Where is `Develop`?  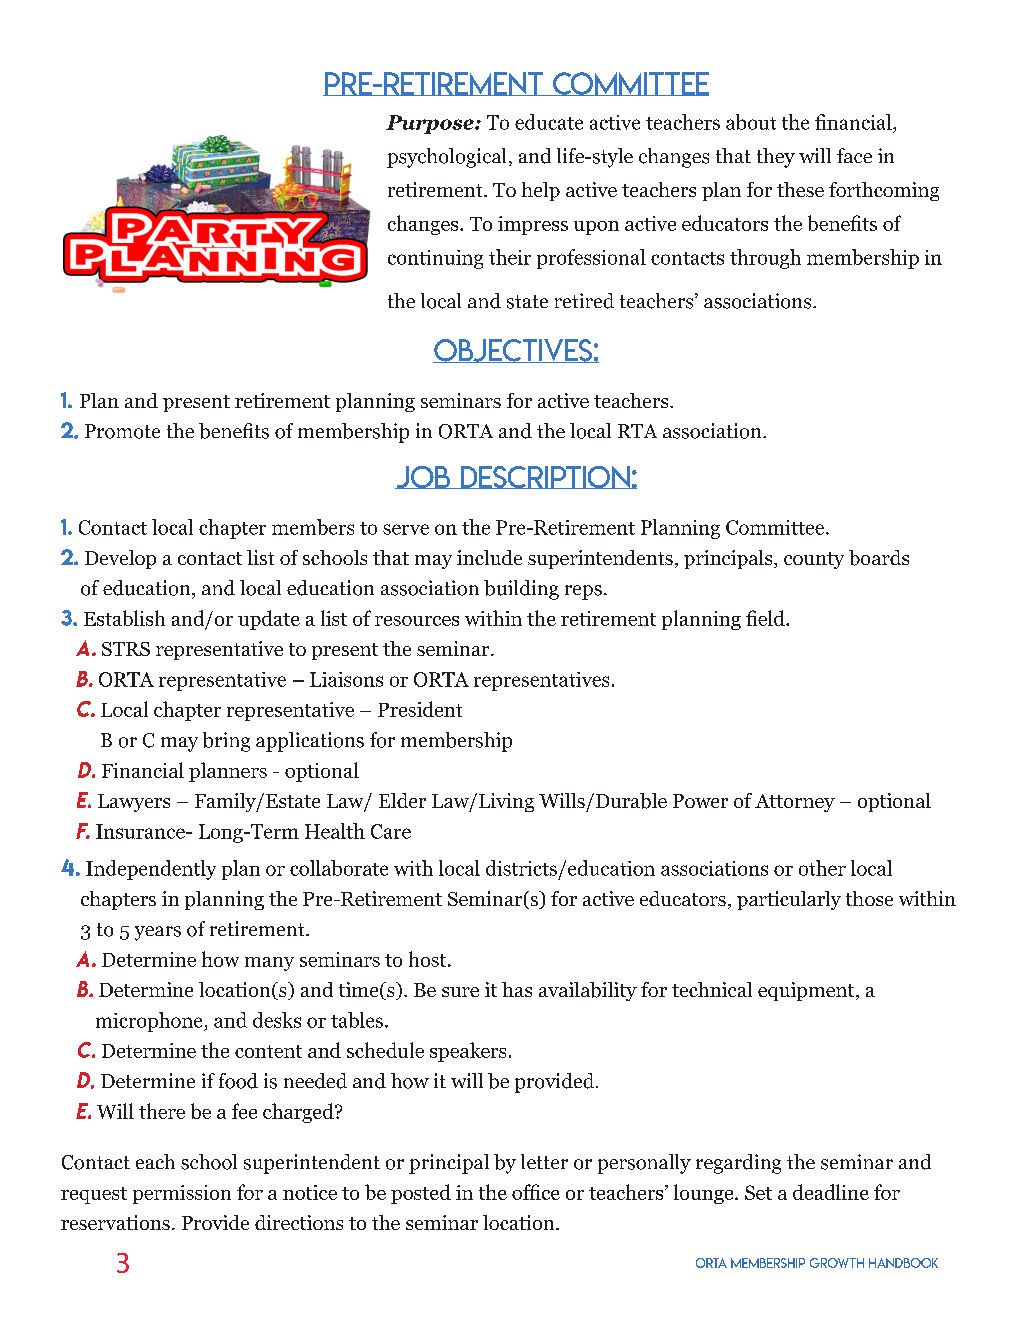
Develop is located at coordinates (120, 559).
